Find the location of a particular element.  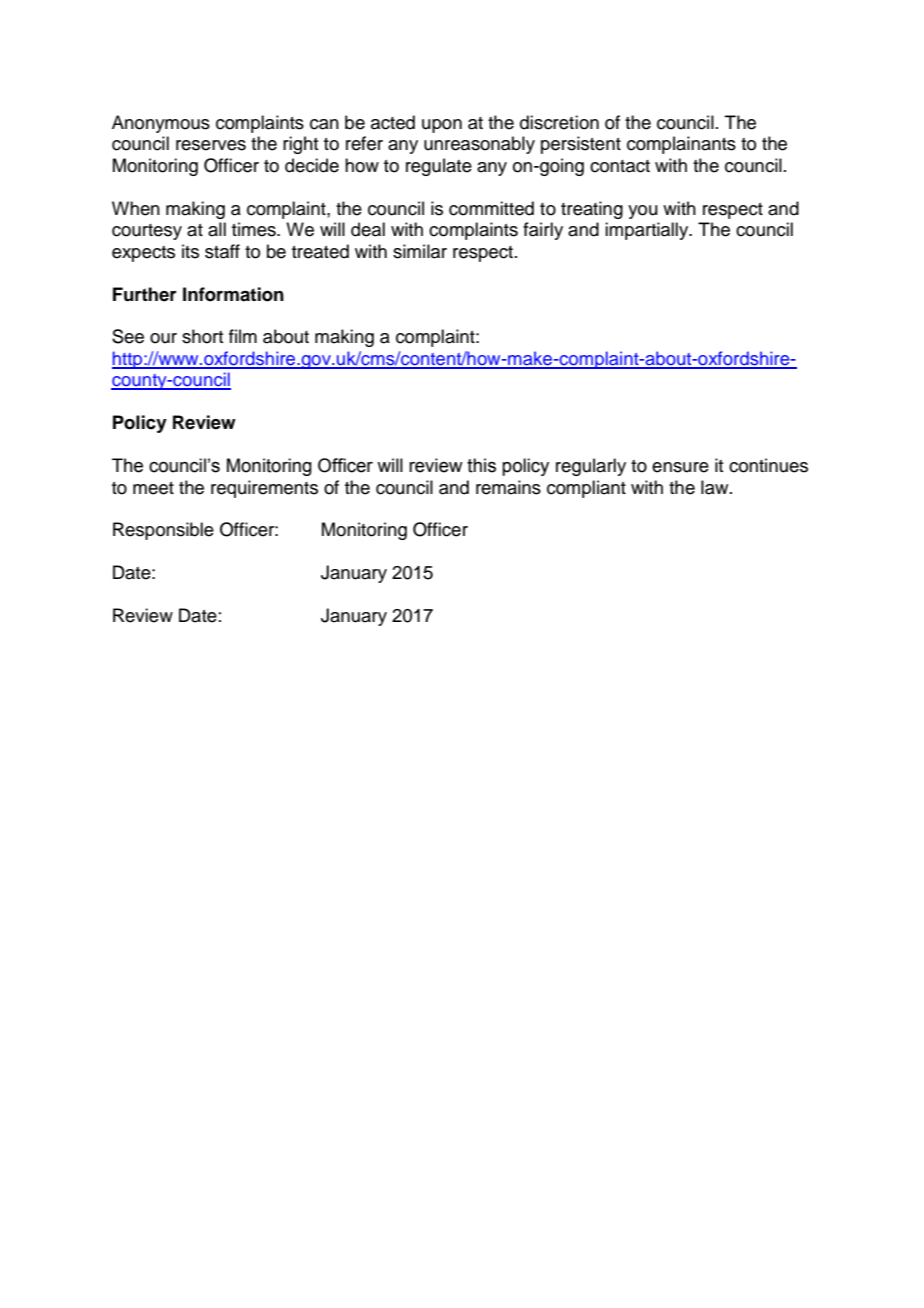

film is located at coordinates (243, 336).
